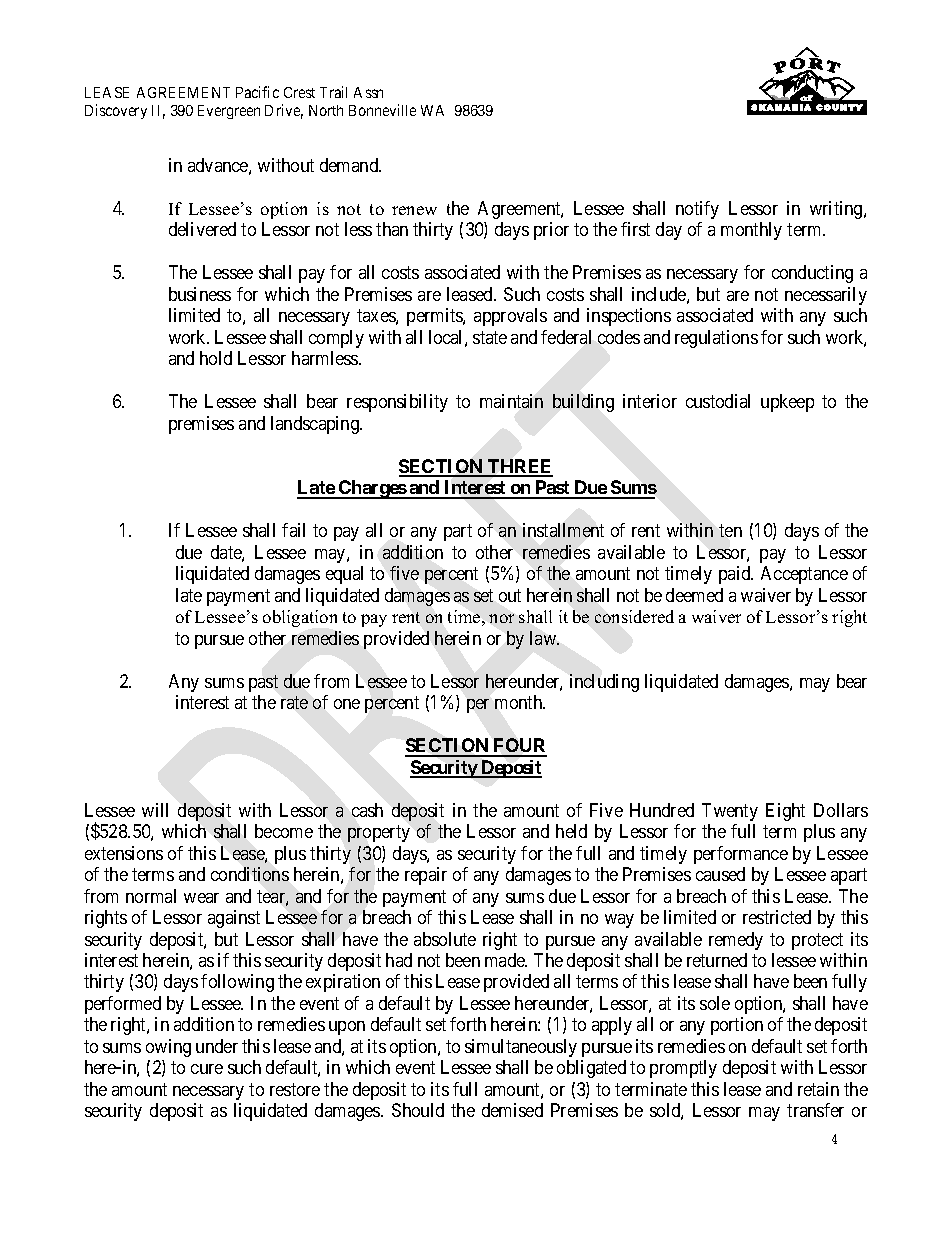 The image size is (952, 1233). I want to click on will, so click(155, 810).
